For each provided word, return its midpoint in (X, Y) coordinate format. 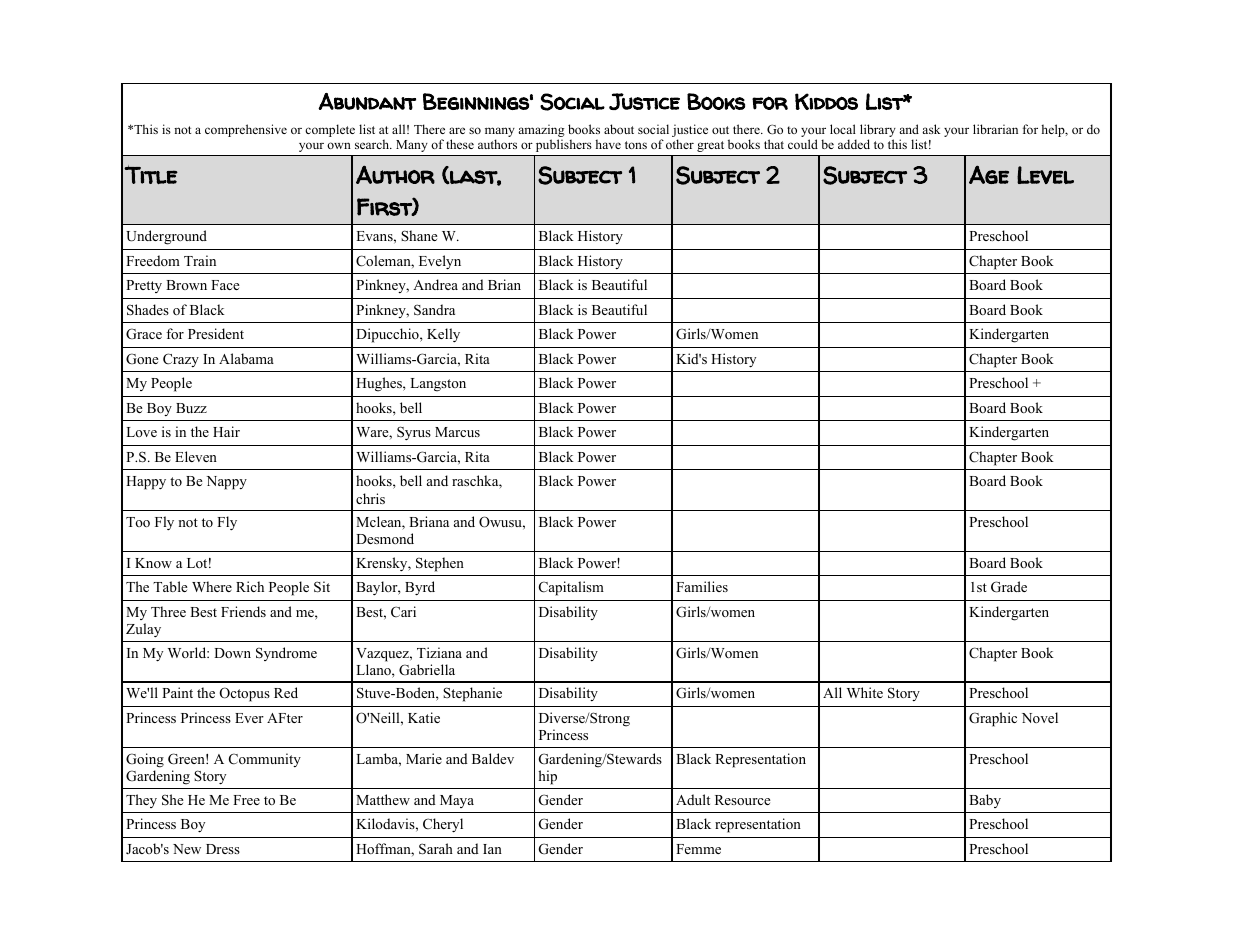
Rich (250, 586)
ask (931, 129)
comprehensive (246, 130)
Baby (985, 801)
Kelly (443, 335)
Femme (698, 849)
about (619, 129)
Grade (1009, 587)
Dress (223, 849)
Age (989, 174)
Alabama (246, 358)
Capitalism (571, 588)
